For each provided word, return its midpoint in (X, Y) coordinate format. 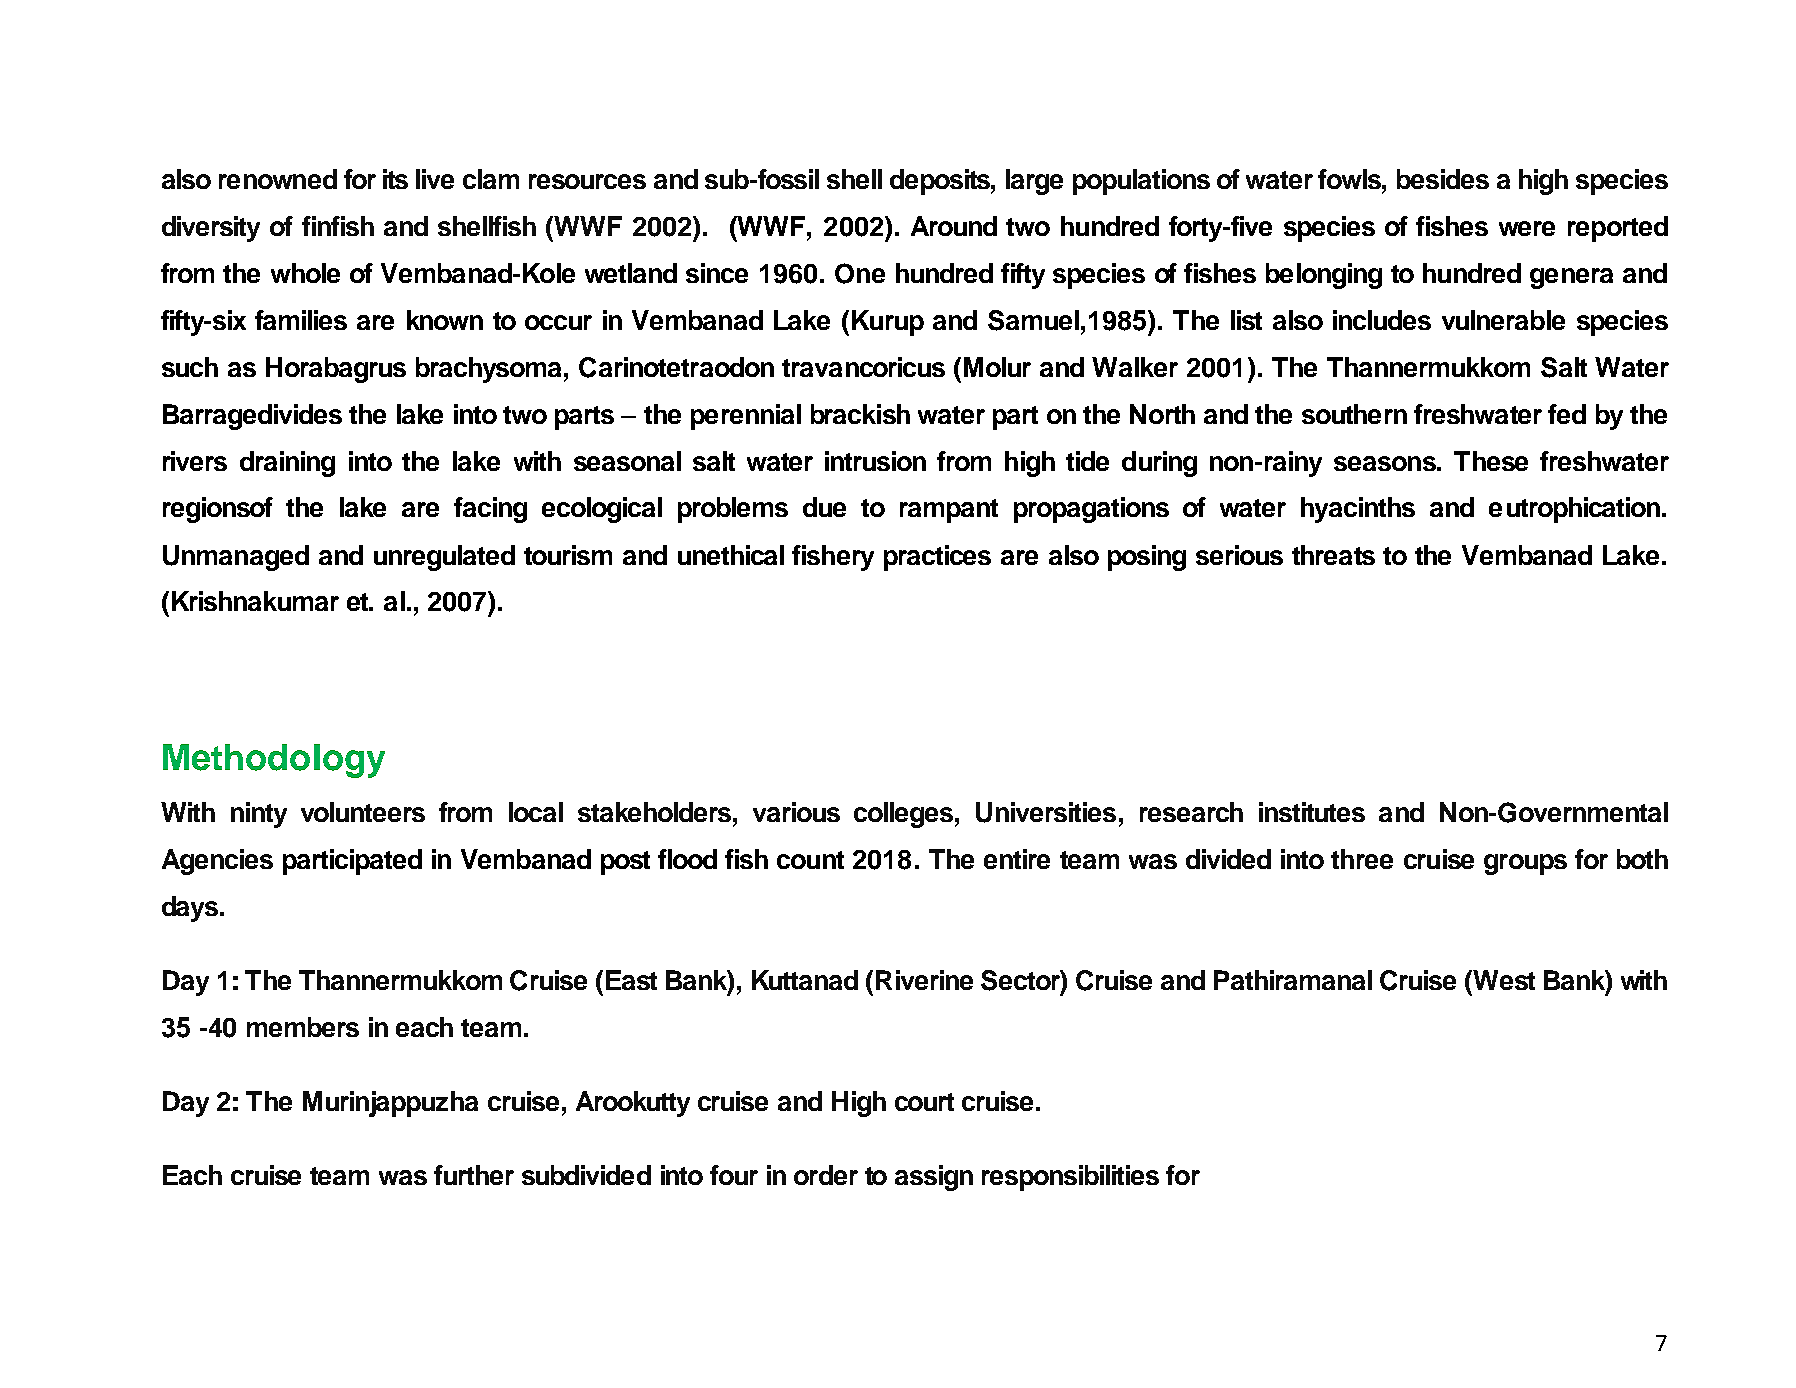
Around (954, 226)
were (1527, 228)
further (474, 1175)
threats (1333, 555)
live (435, 179)
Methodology (274, 761)
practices (937, 558)
